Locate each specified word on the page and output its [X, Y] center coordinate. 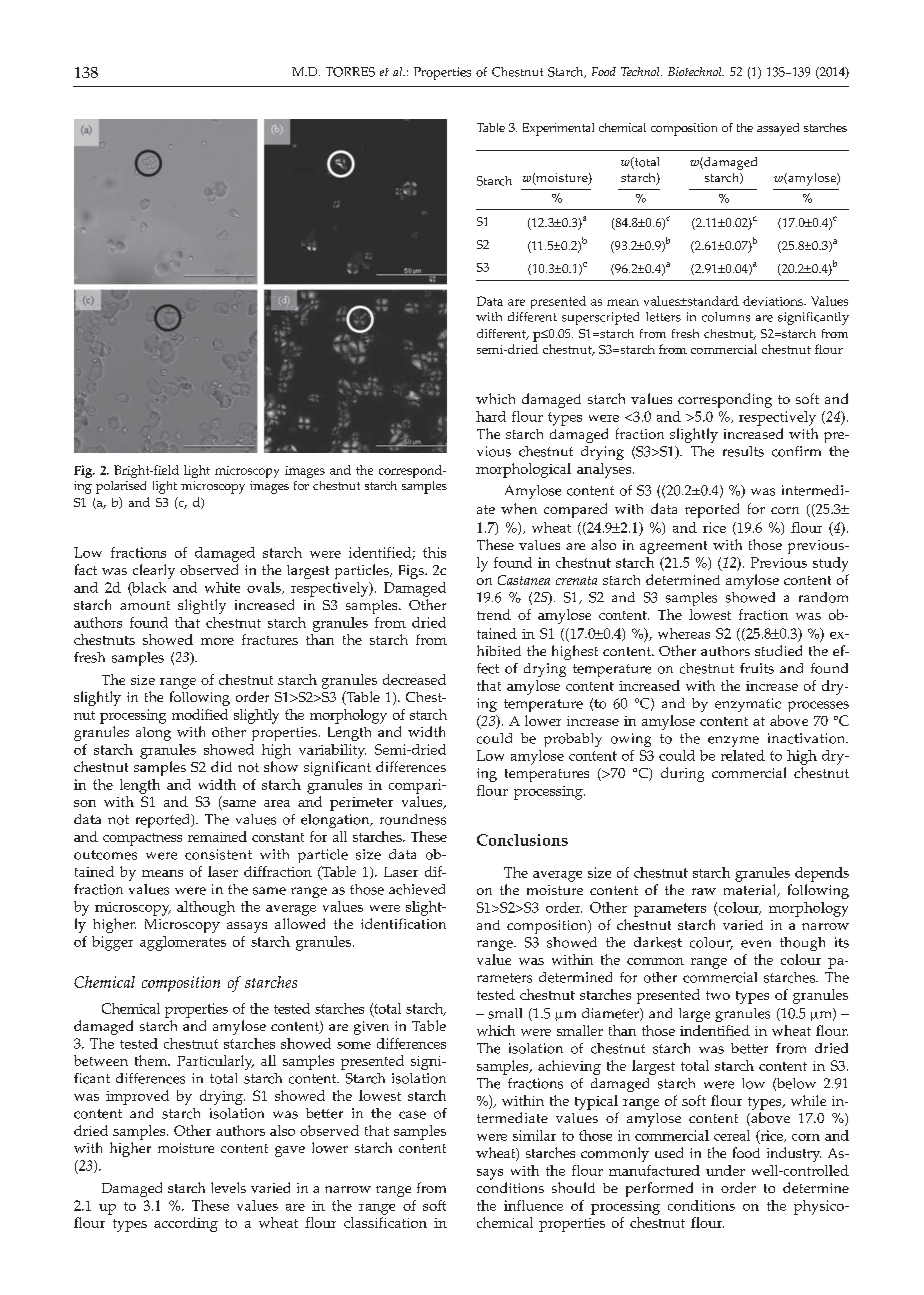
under [725, 1170]
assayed [778, 129]
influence [533, 1205]
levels [228, 1187]
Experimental [558, 129]
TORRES [350, 72]
